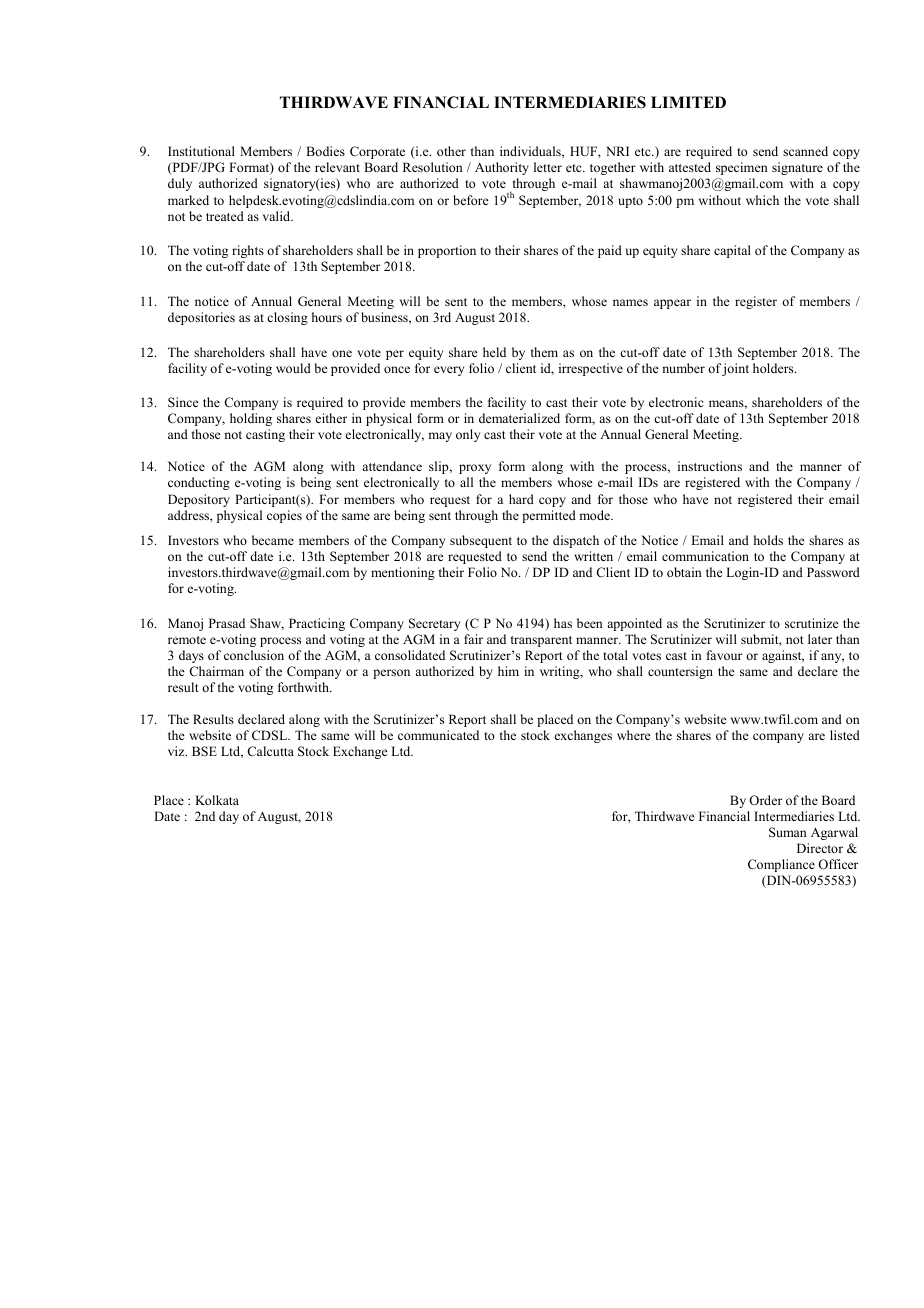 This image has width=924, height=1308. Describe the element at coordinates (199, 483) in the image. I see `conducting` at that location.
